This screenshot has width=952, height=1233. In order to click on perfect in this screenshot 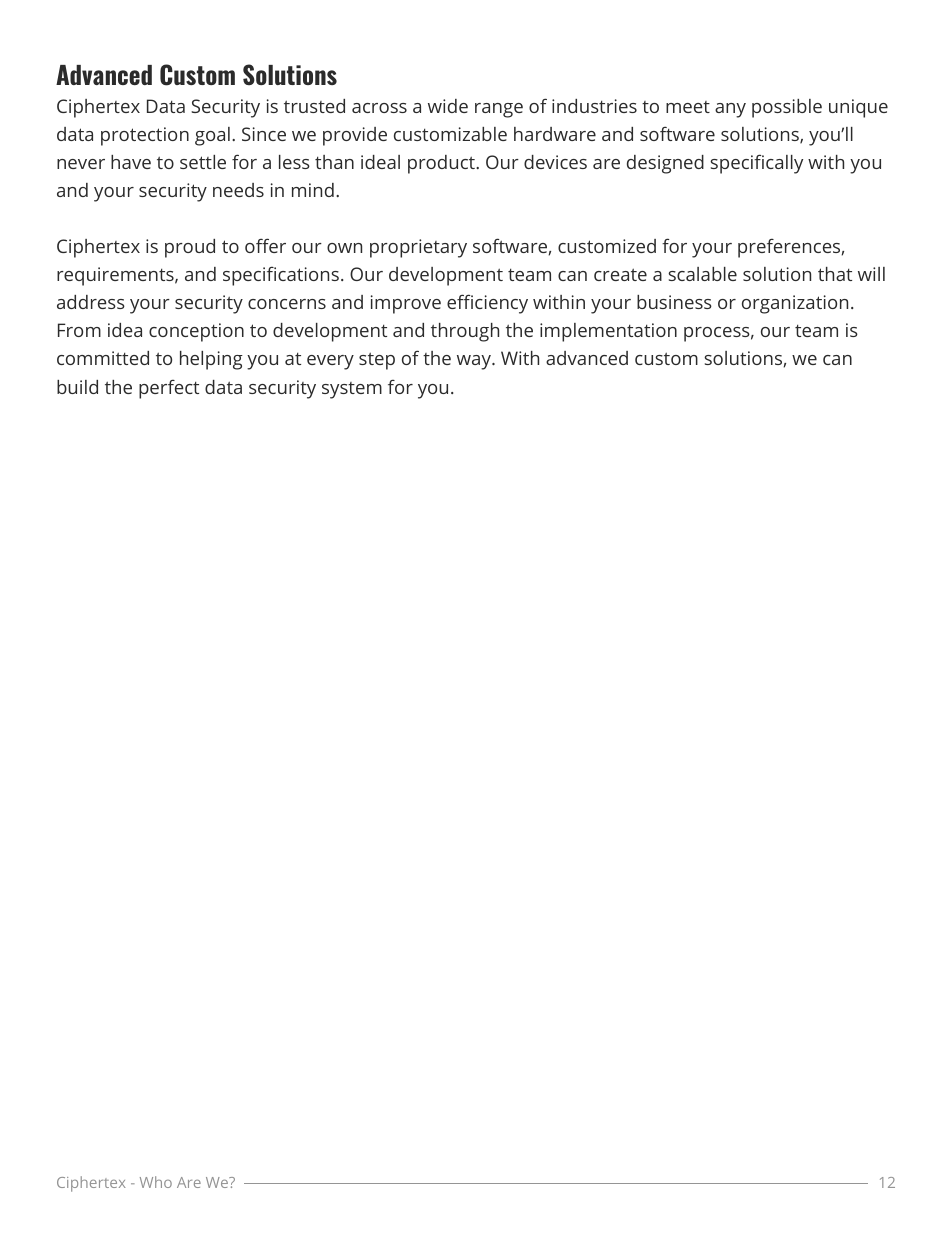, I will do `click(169, 389)`.
